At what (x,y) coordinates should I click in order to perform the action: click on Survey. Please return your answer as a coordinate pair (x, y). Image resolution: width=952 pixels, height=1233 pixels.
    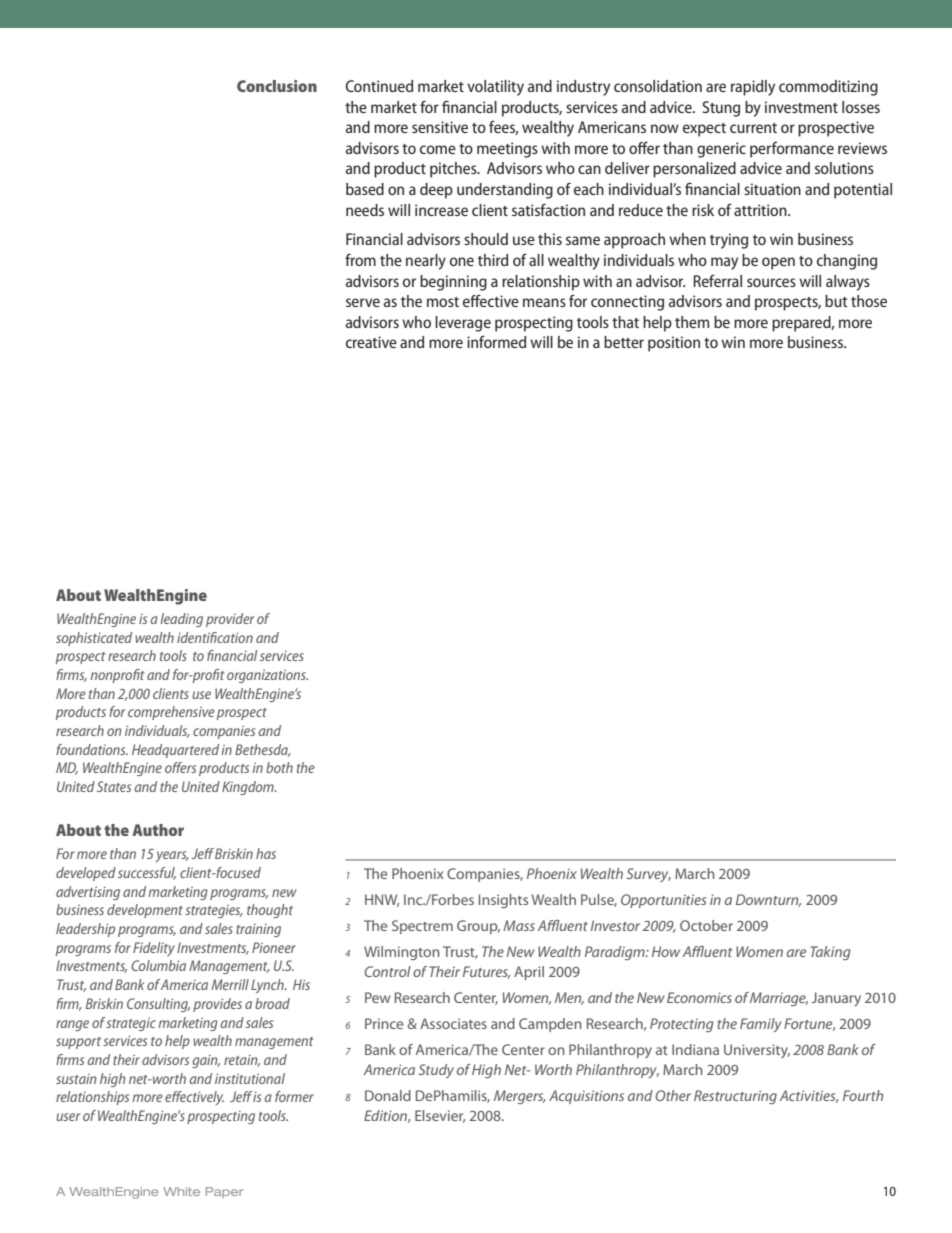
    Looking at the image, I should click on (648, 875).
